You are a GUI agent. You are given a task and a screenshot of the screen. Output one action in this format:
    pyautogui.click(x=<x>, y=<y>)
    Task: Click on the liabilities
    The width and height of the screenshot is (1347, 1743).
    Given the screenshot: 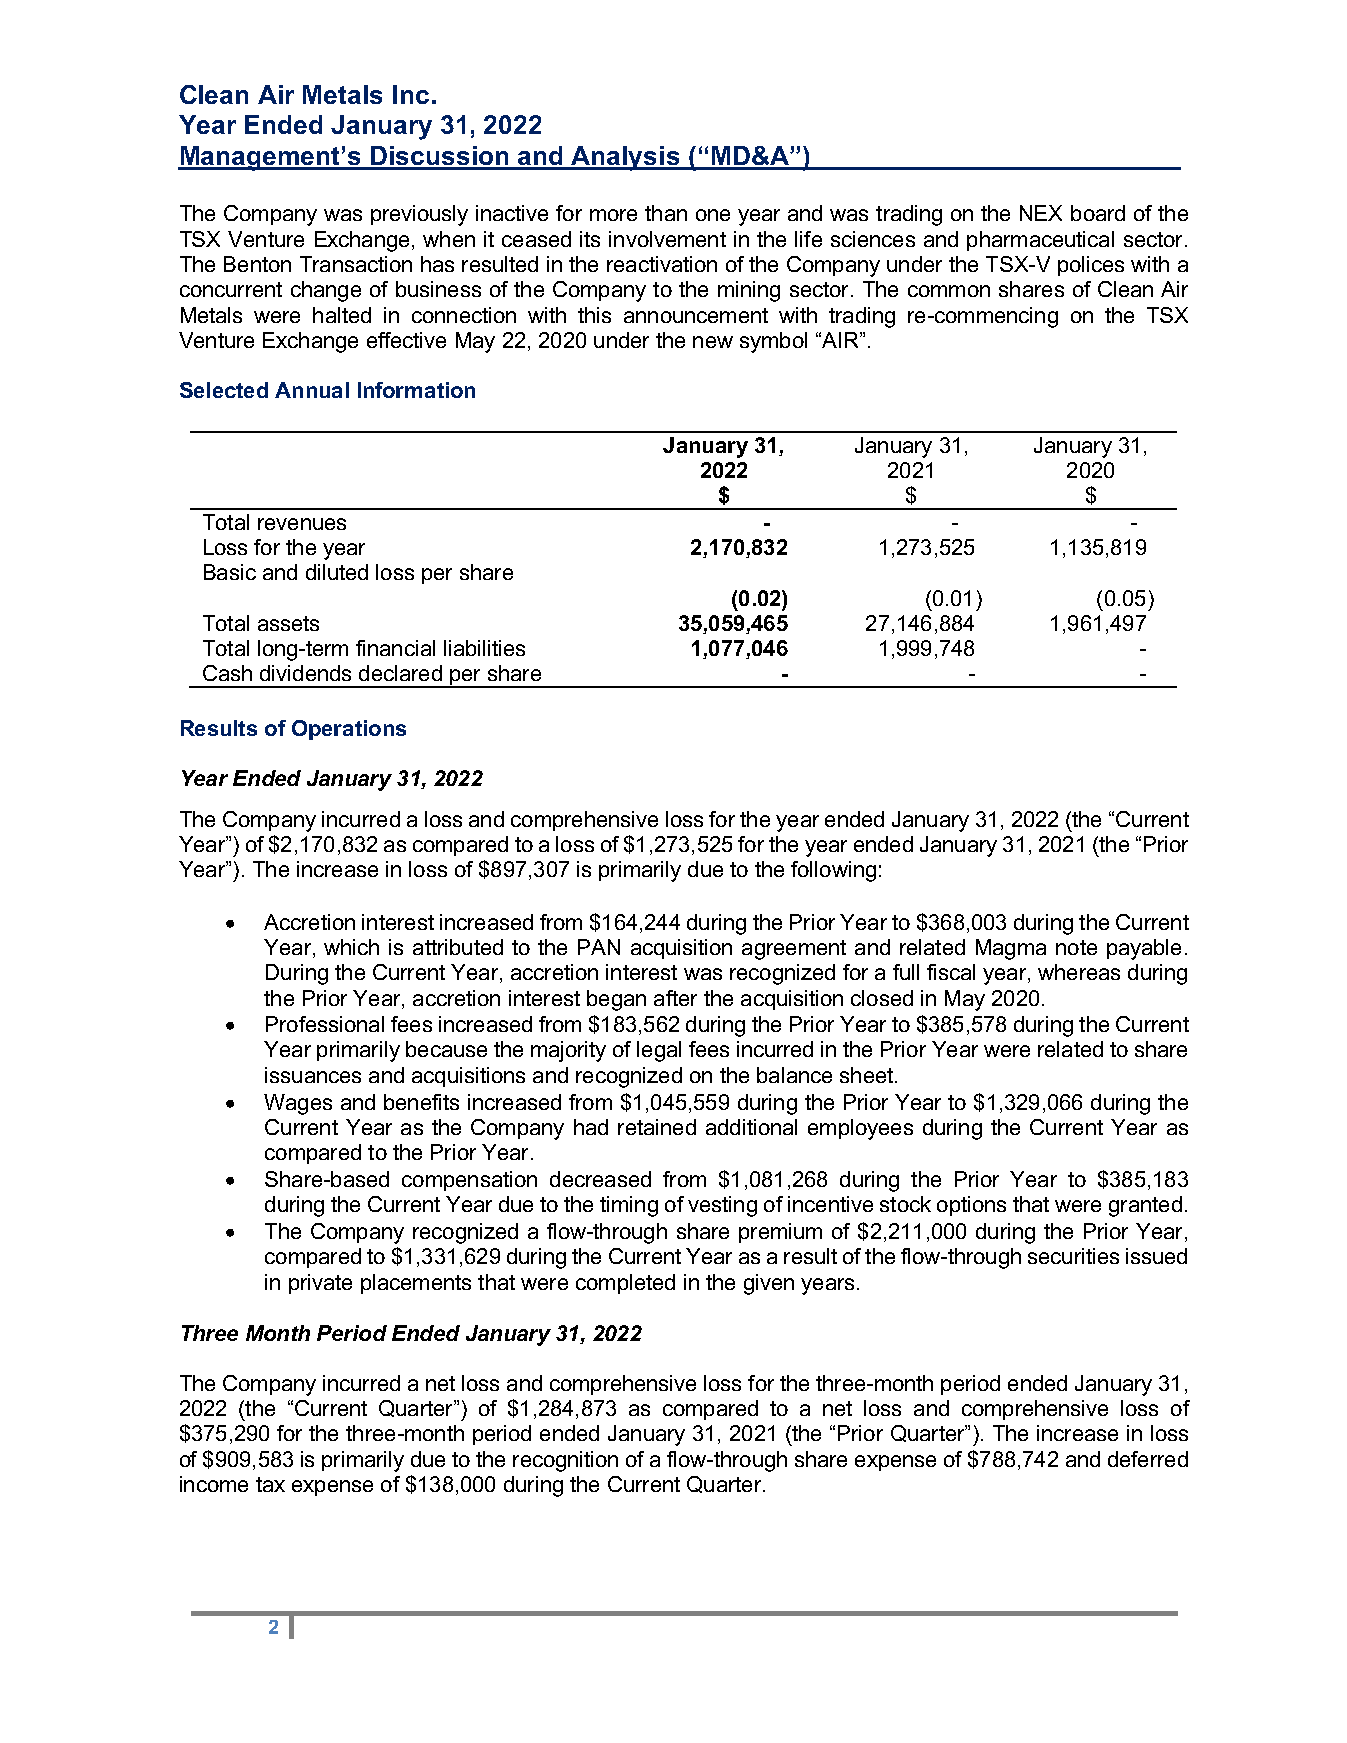 What is the action you would take?
    pyautogui.click(x=484, y=648)
